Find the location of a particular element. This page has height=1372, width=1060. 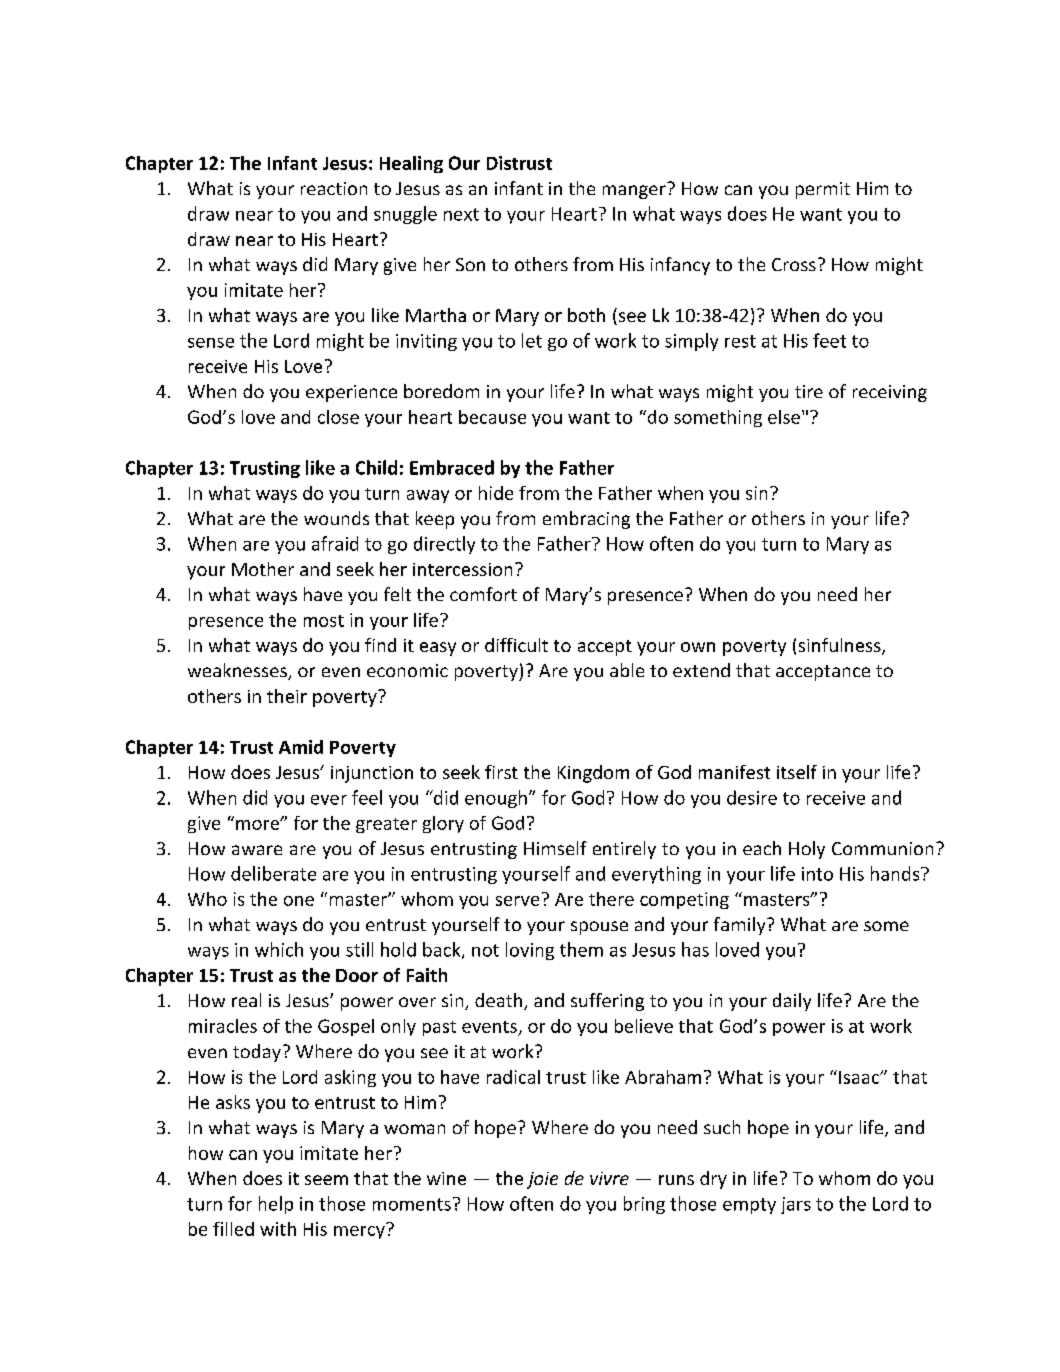

permit is located at coordinates (823, 190).
